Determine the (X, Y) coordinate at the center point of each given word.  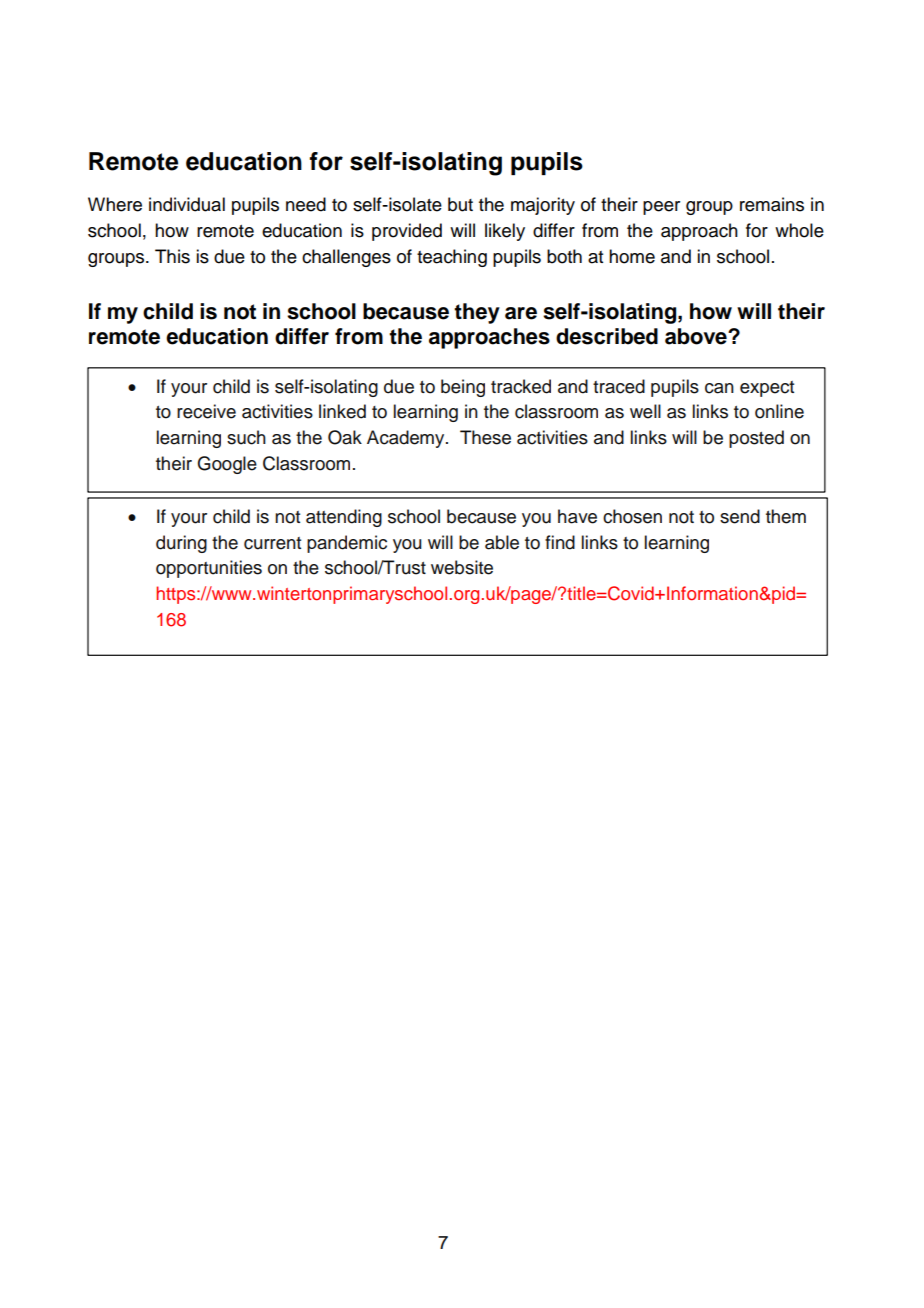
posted (756, 439)
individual (187, 204)
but (460, 204)
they (477, 313)
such (246, 437)
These (485, 437)
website (462, 567)
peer (661, 208)
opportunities (209, 569)
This (172, 256)
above (697, 336)
